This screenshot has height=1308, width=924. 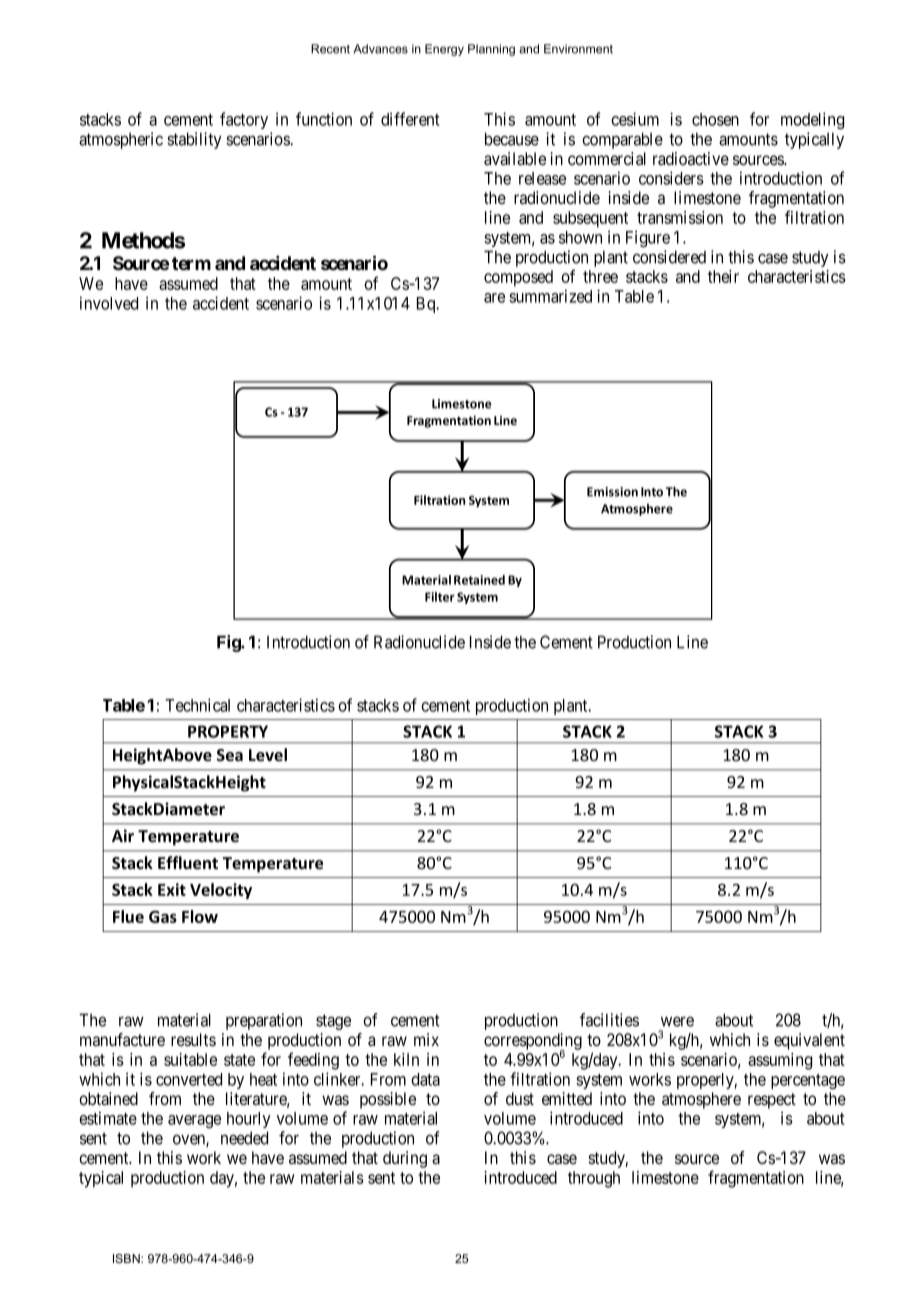 I want to click on during, so click(x=405, y=1159).
